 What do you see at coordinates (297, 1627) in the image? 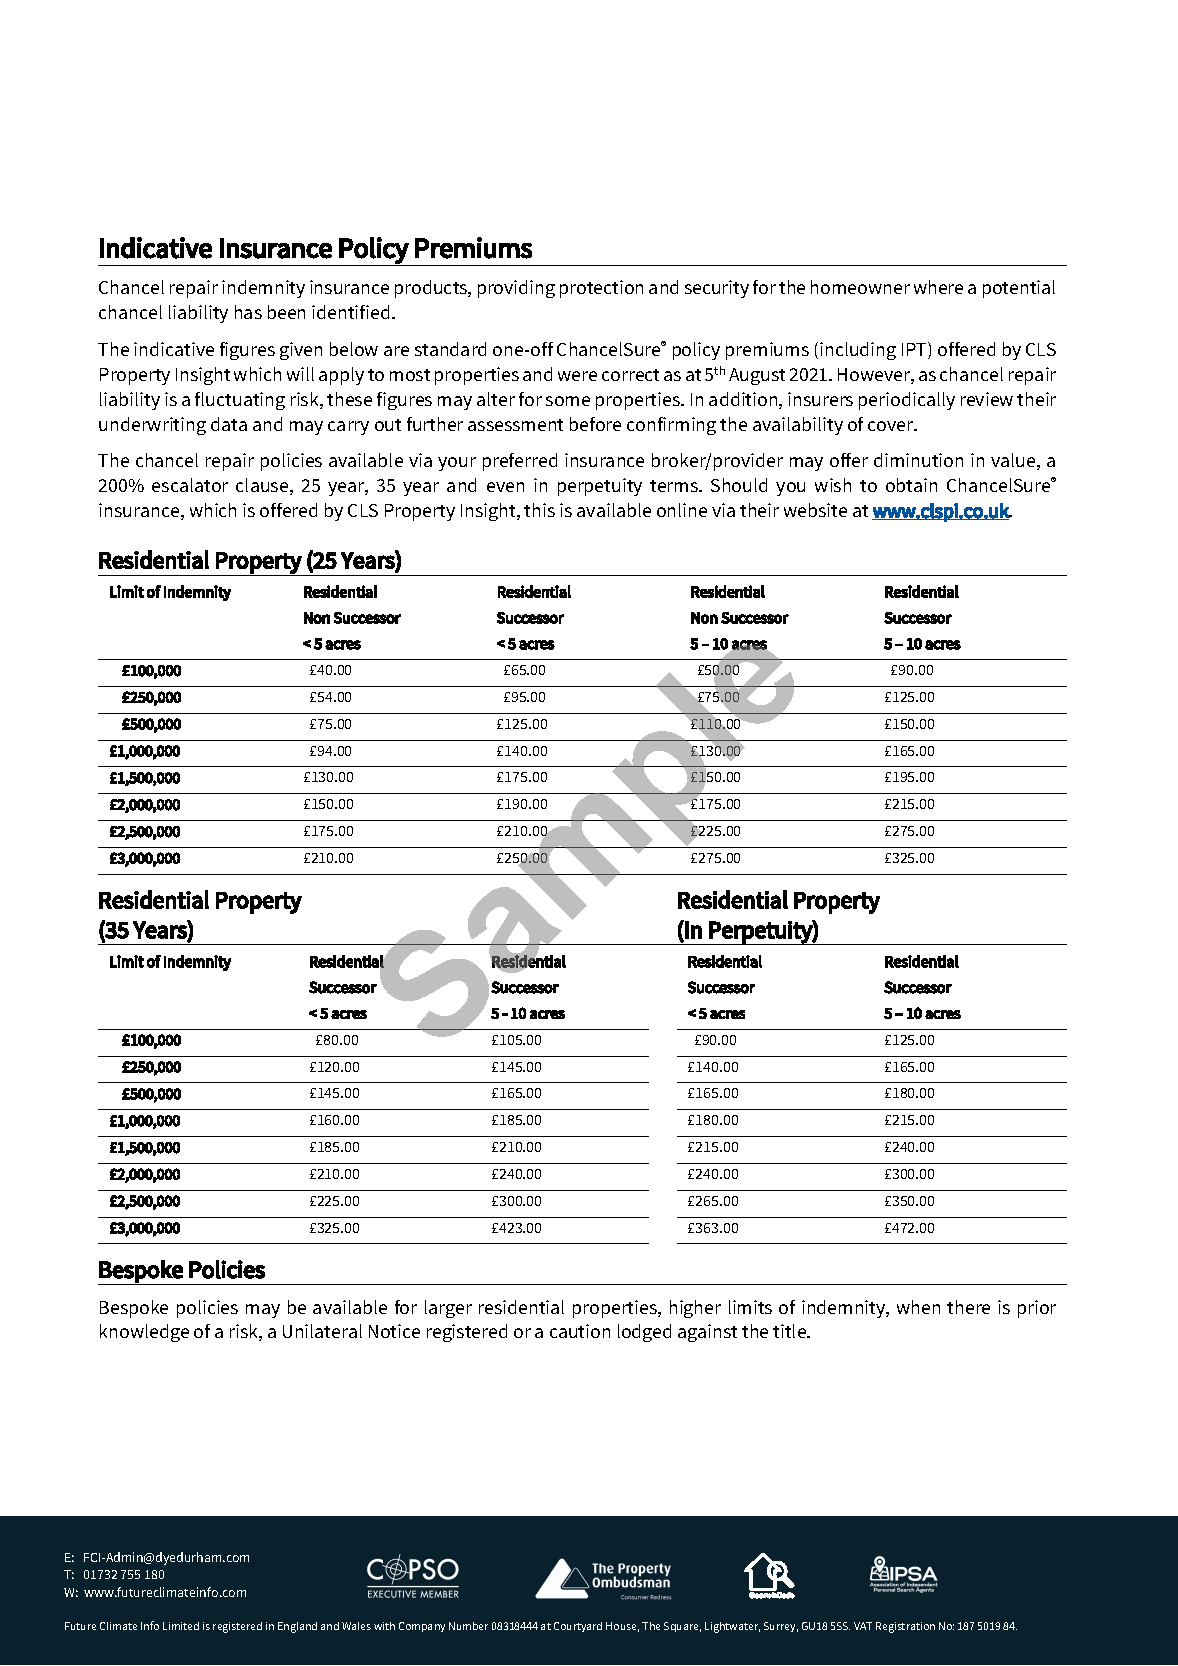
I see `England` at bounding box center [297, 1627].
